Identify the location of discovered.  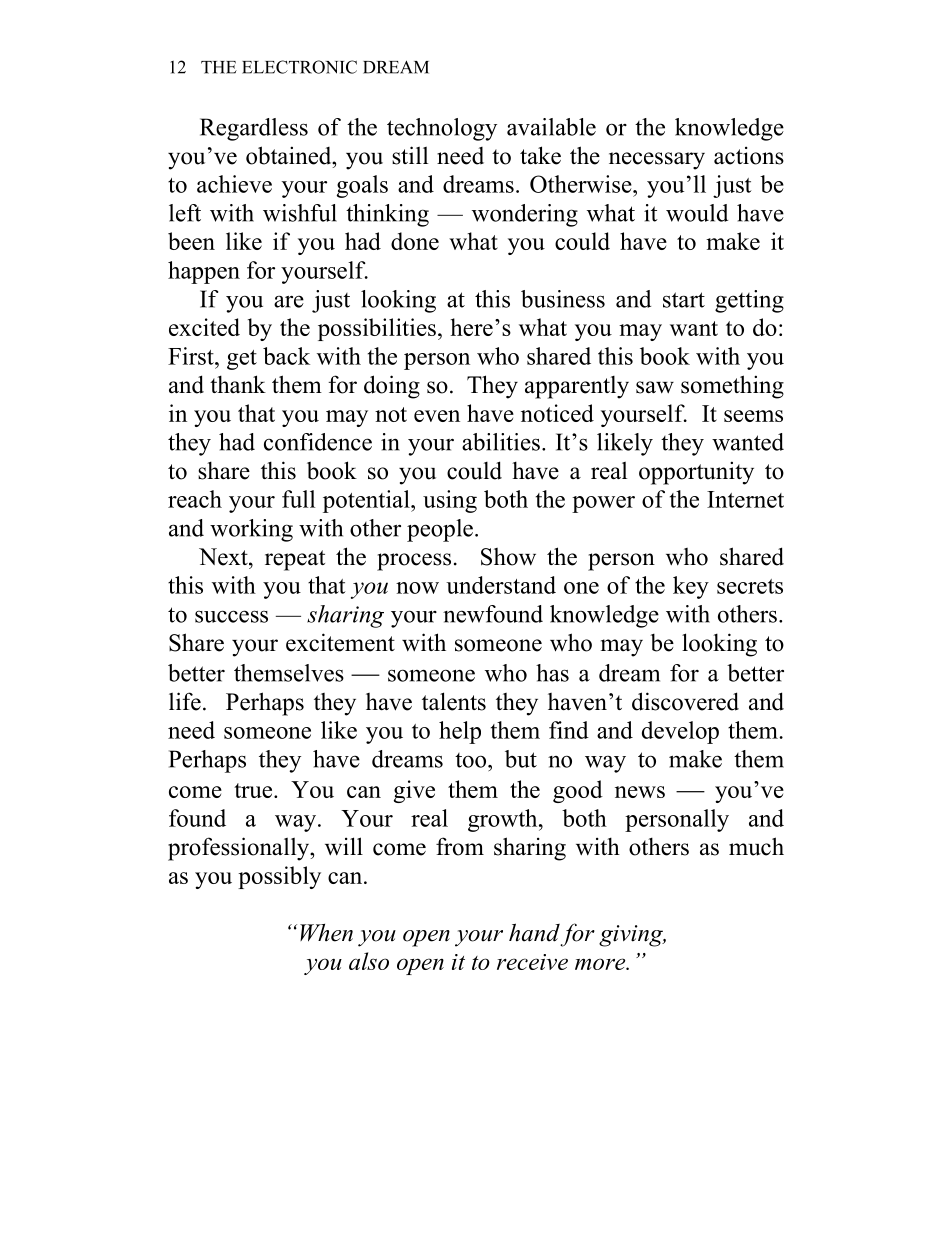
(685, 701).
